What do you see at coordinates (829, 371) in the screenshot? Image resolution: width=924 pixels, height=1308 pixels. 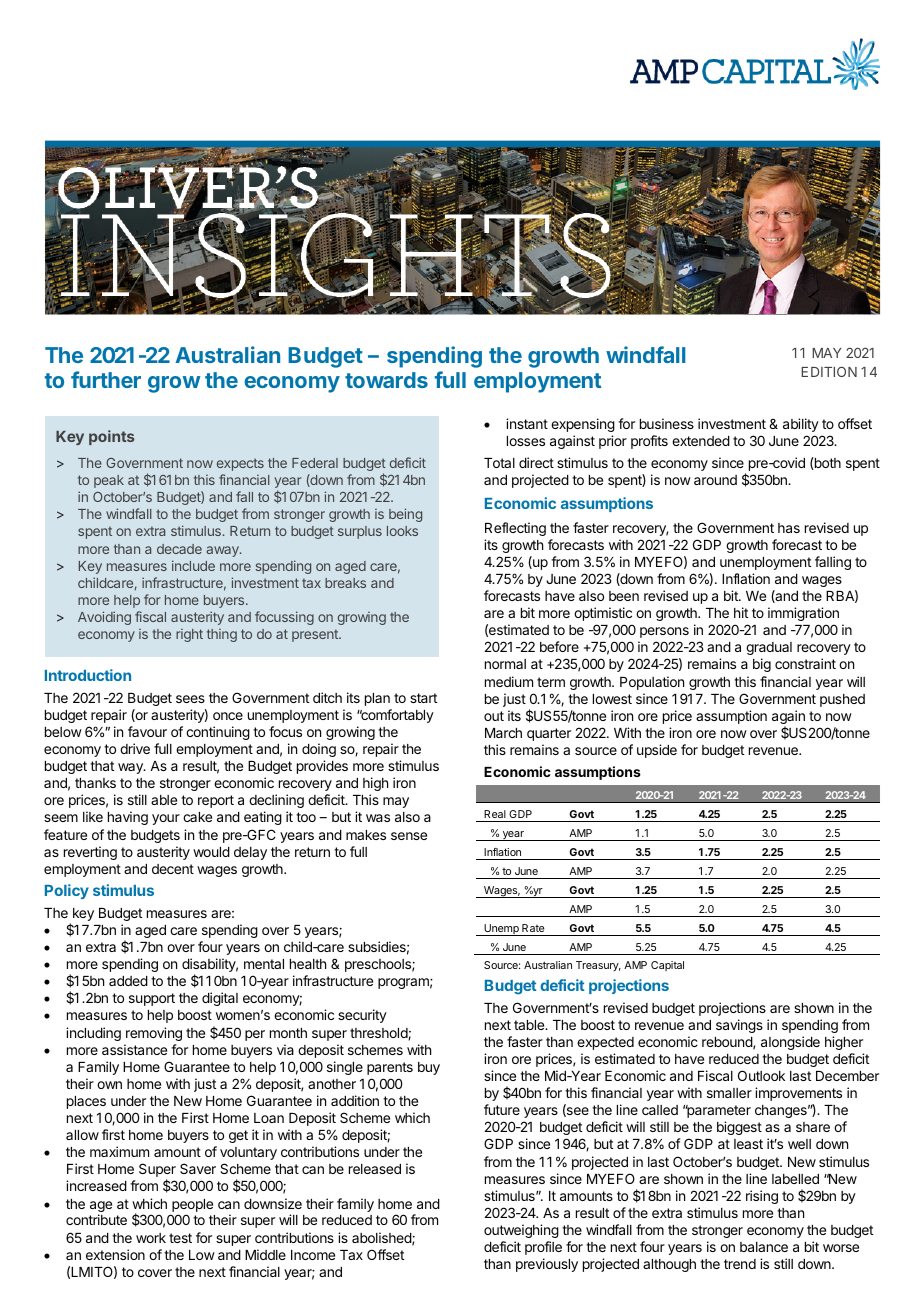 I see `EDITION` at bounding box center [829, 371].
